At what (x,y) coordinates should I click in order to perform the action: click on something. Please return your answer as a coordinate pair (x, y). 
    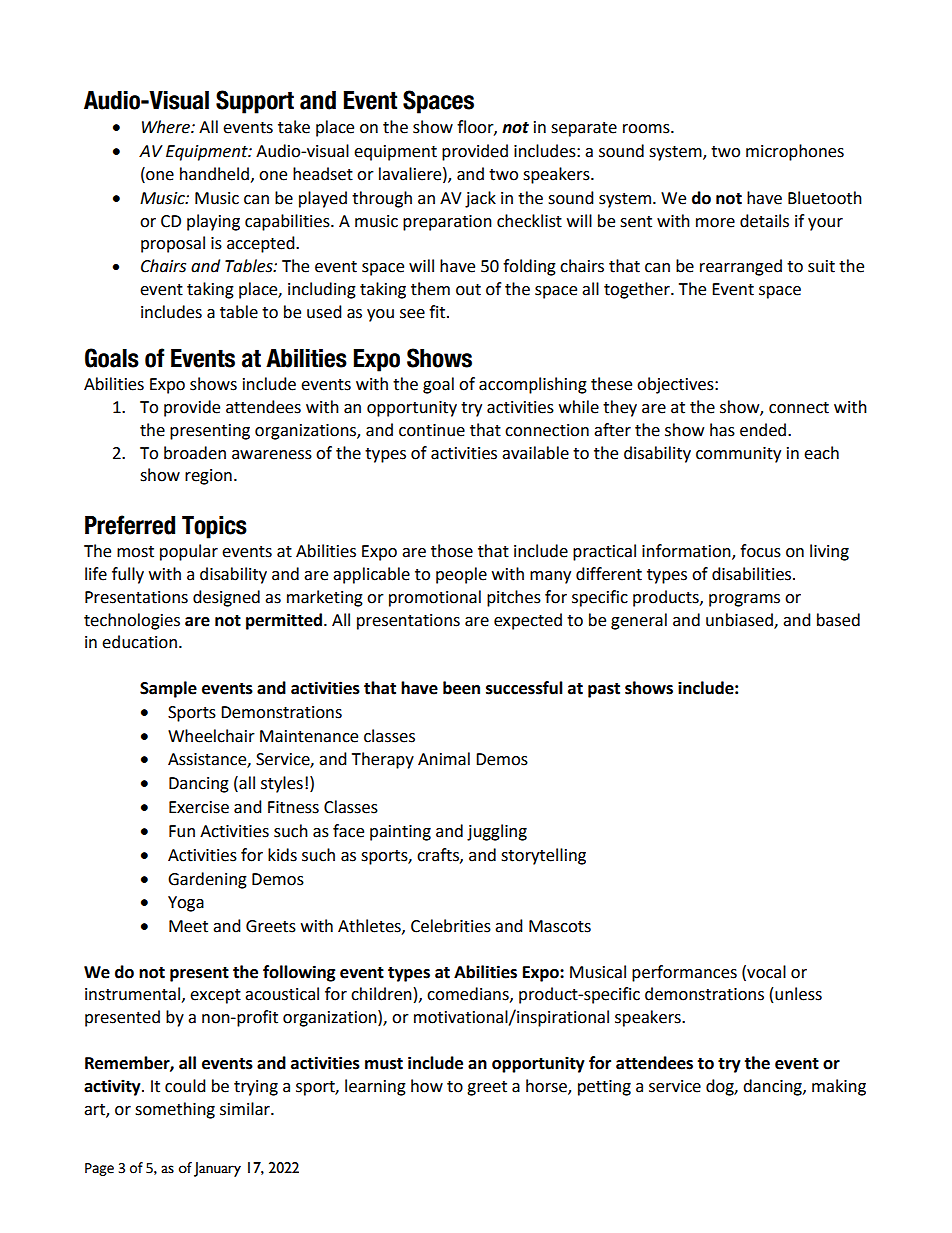
    Looking at the image, I should click on (175, 1110).
